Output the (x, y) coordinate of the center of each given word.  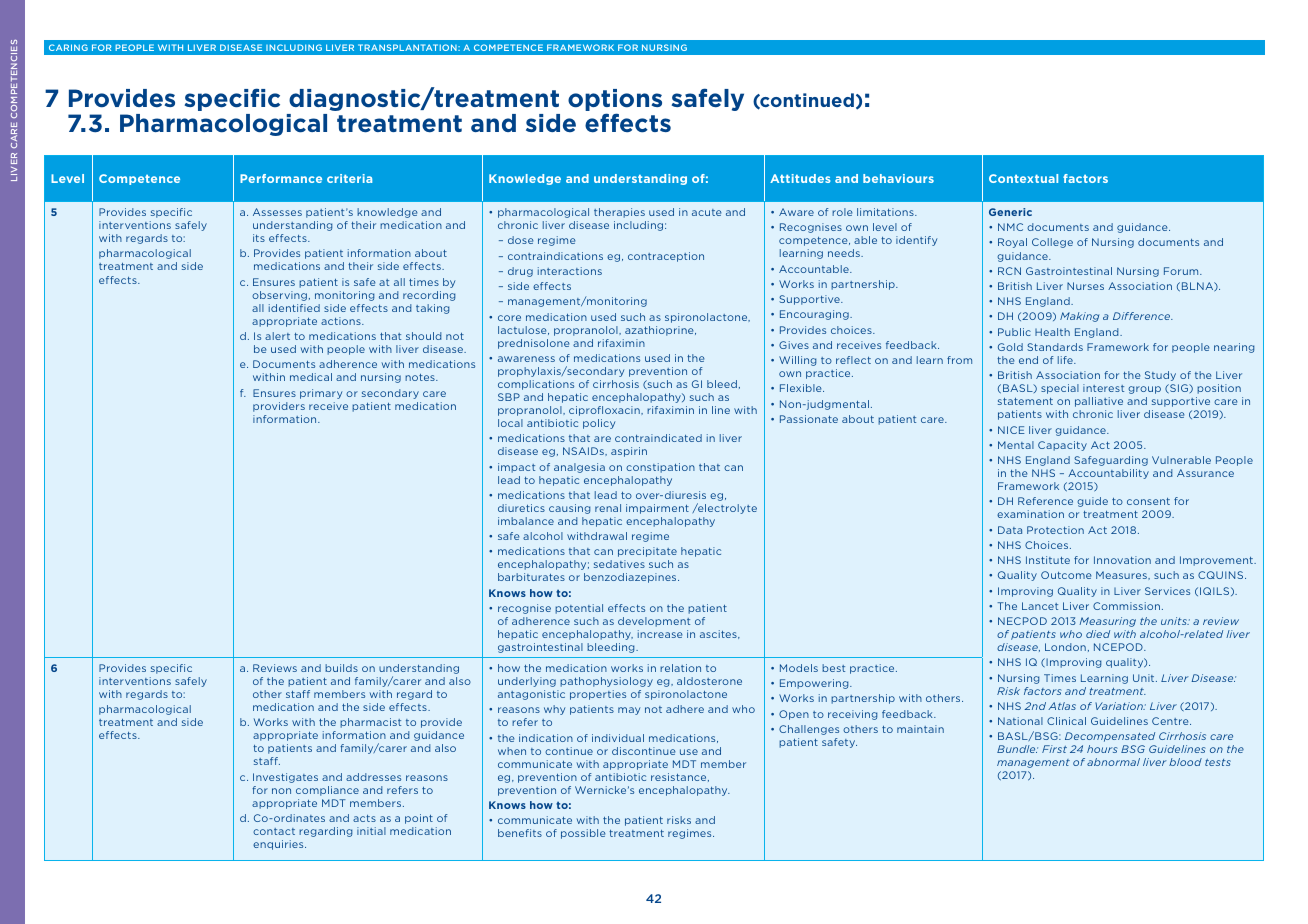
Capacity (1062, 446)
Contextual (1023, 178)
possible (583, 834)
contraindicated (658, 438)
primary (321, 394)
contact (274, 831)
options (615, 101)
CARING (68, 47)
